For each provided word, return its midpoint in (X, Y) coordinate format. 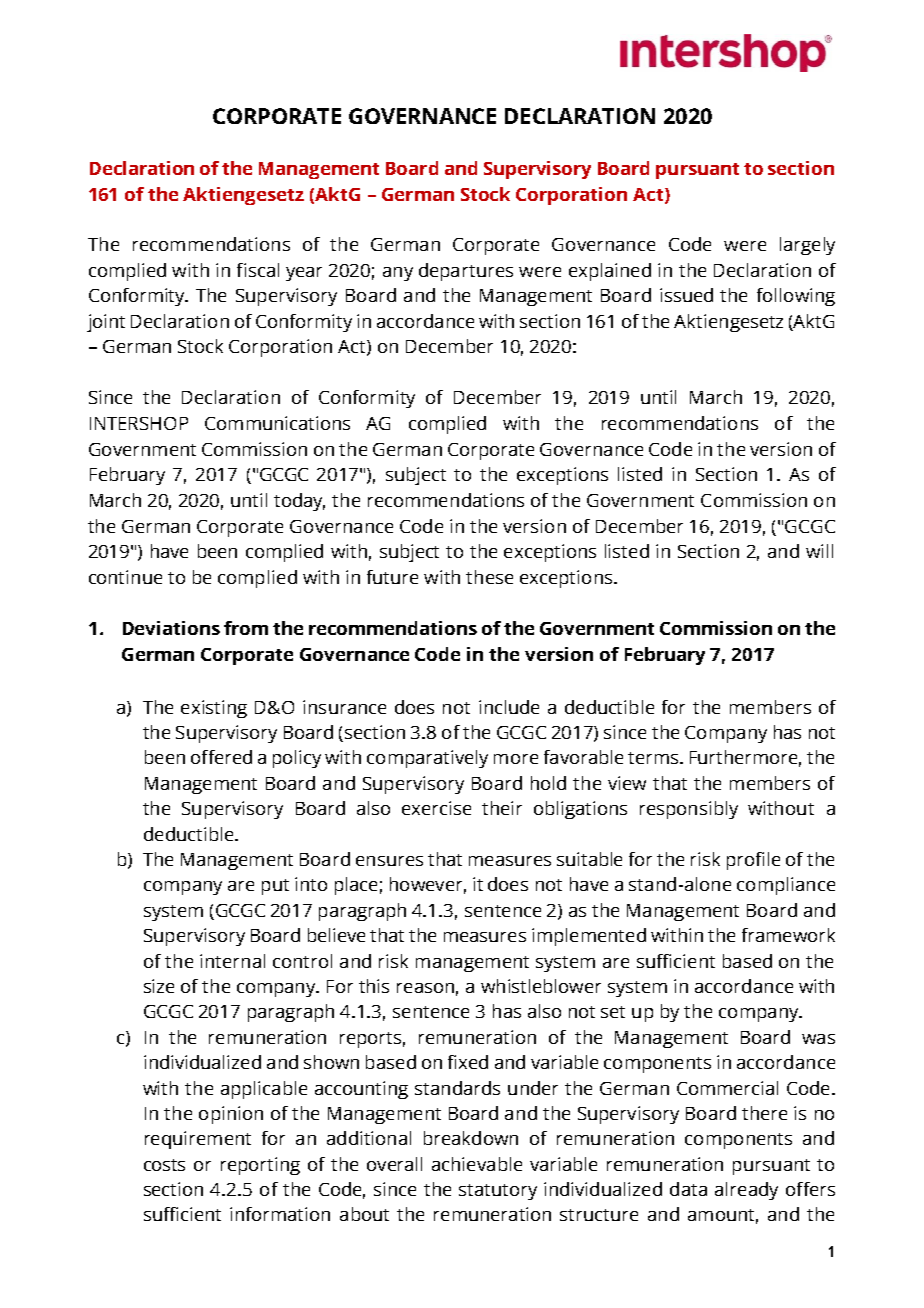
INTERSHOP (139, 423)
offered (221, 757)
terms (654, 758)
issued (686, 295)
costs (164, 1165)
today (299, 502)
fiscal (258, 270)
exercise (436, 808)
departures (466, 272)
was (818, 1039)
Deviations (171, 628)
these (489, 577)
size (159, 986)
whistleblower (541, 986)
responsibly (689, 810)
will (819, 551)
